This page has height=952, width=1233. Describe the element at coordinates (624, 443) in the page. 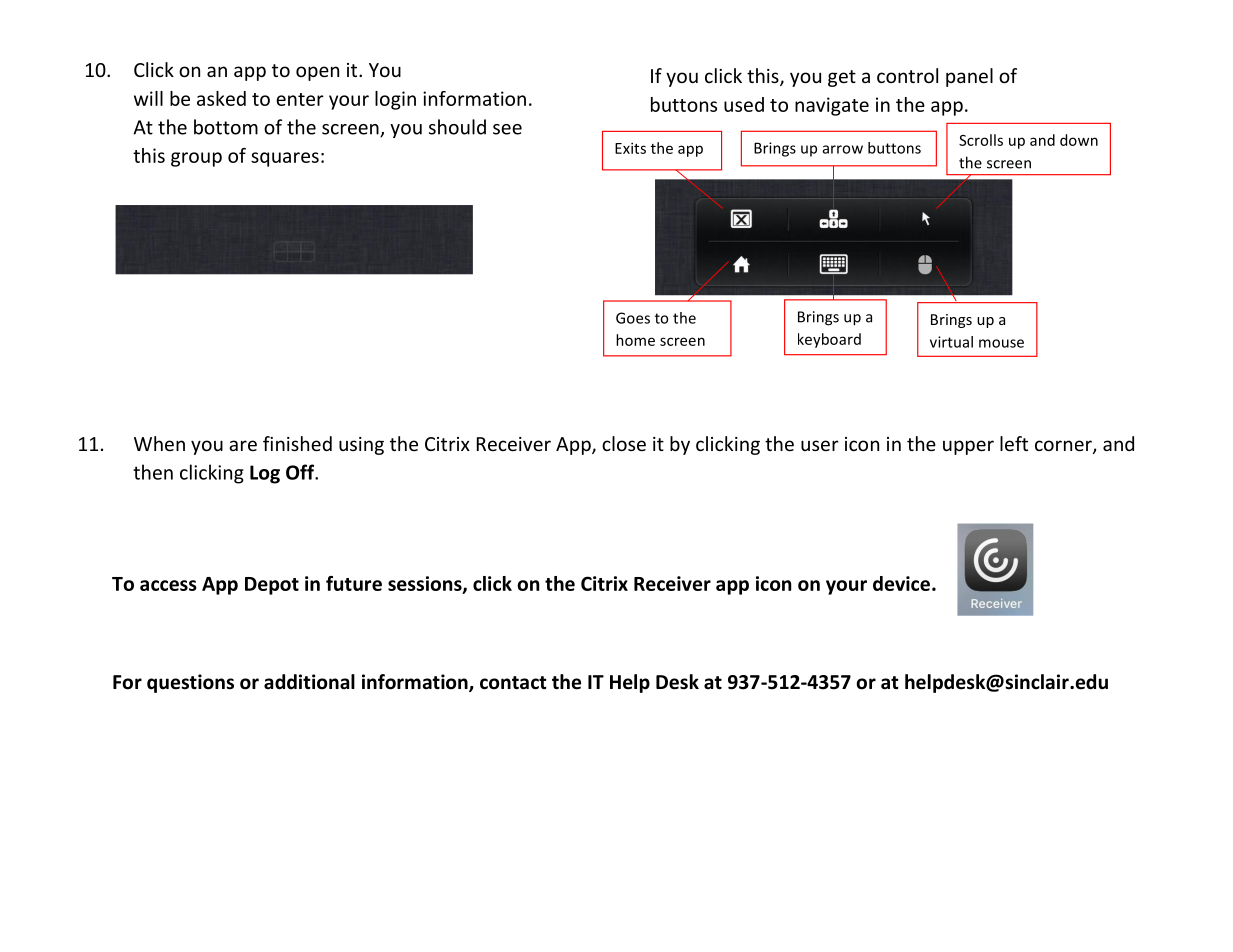

I see `close` at that location.
